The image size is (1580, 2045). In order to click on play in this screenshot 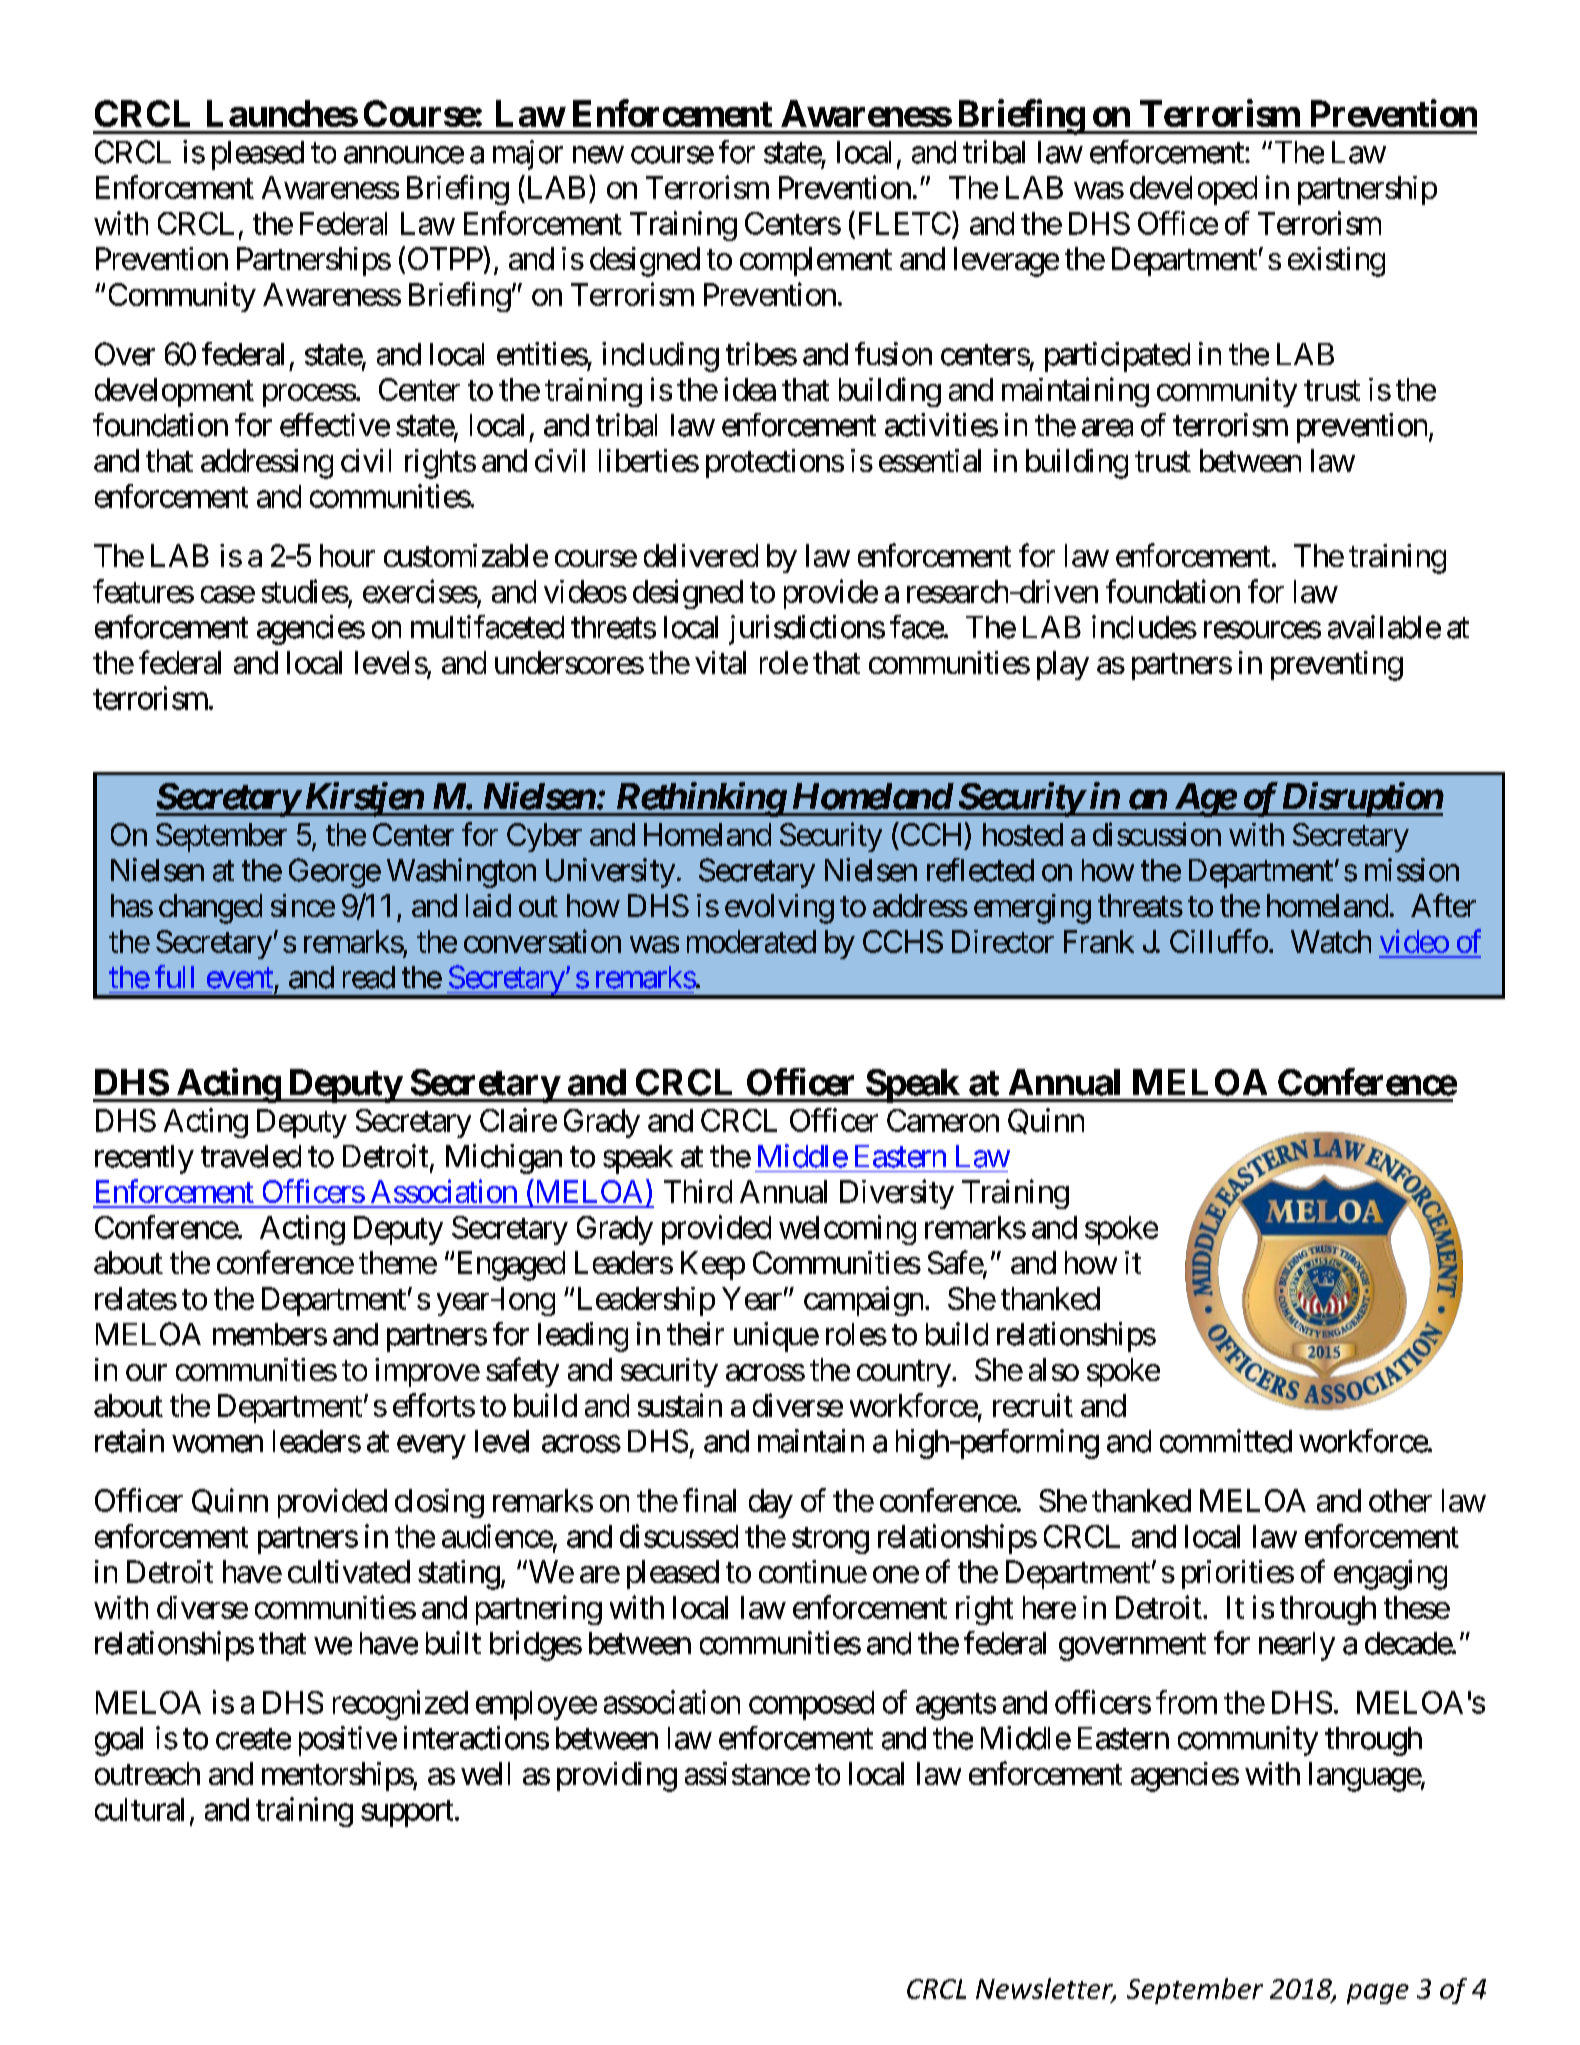, I will do `click(1063, 665)`.
